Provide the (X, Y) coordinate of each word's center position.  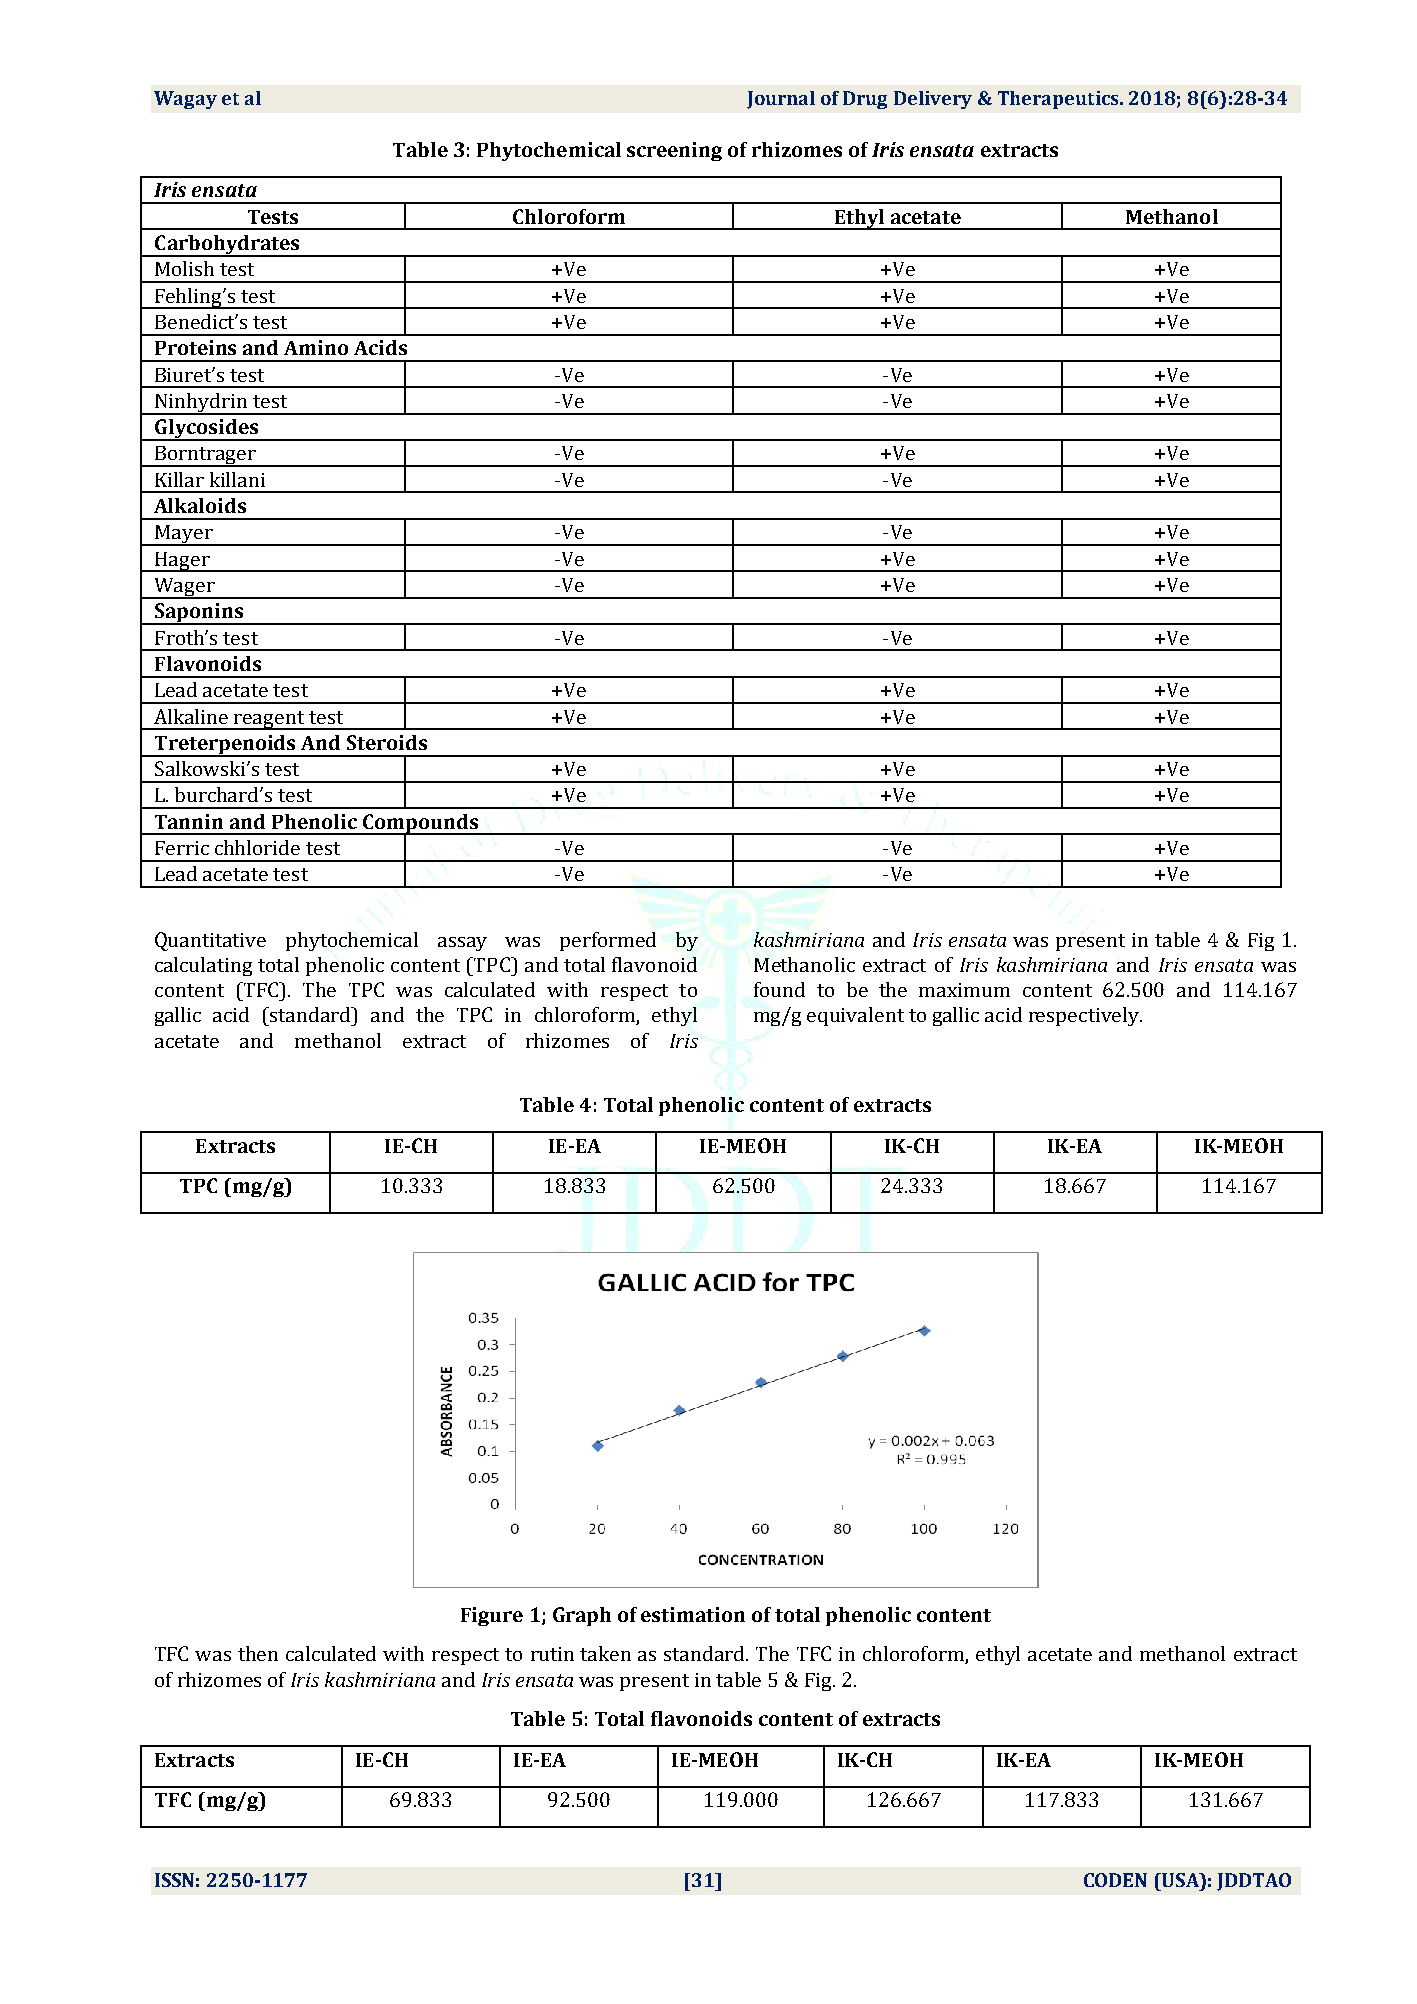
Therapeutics (1059, 100)
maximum (964, 990)
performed (608, 941)
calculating (203, 966)
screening (674, 151)
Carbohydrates (227, 246)
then (258, 1653)
